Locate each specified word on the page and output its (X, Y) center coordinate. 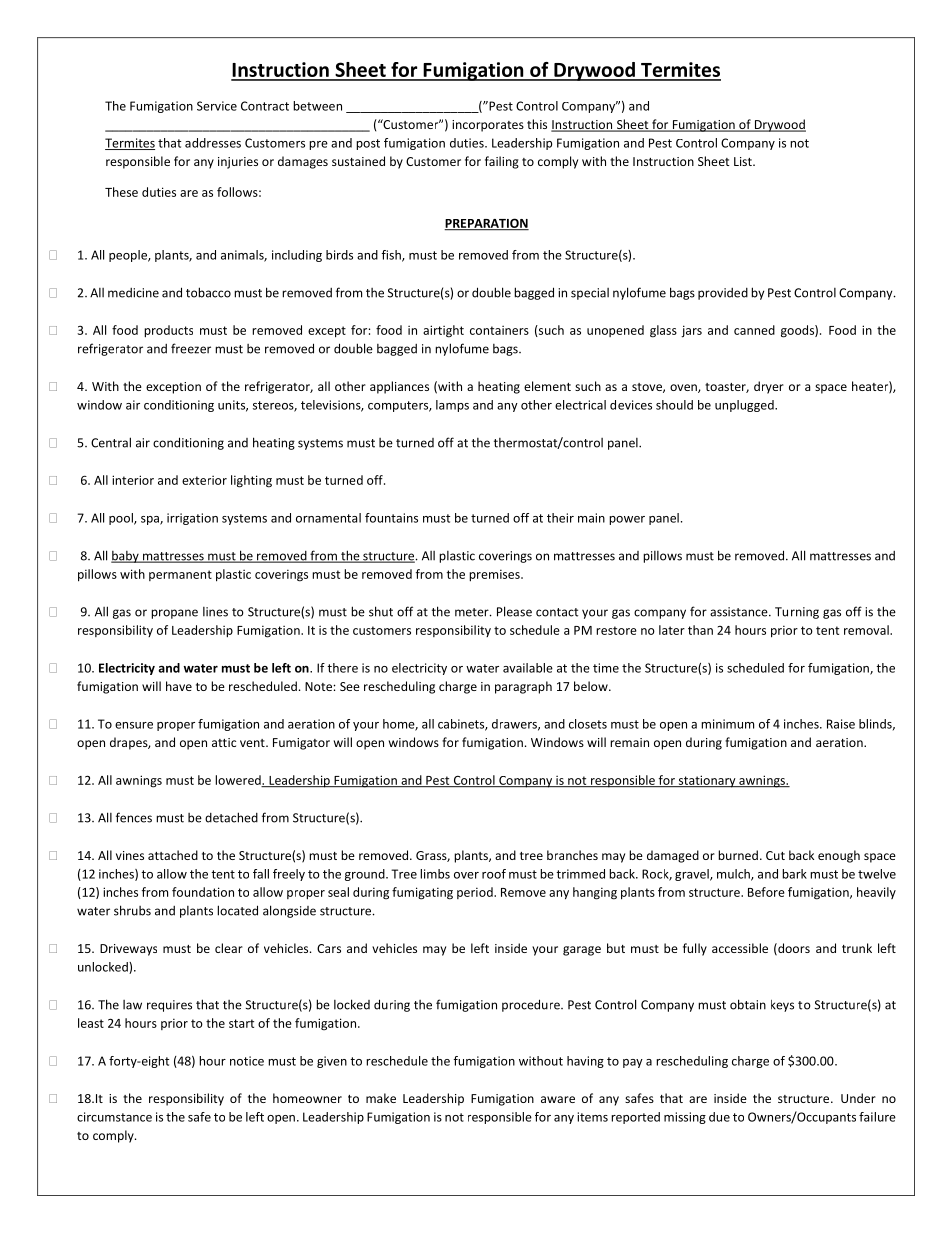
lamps (452, 406)
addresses (213, 143)
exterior (204, 480)
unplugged (745, 406)
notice (247, 1061)
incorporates (488, 126)
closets (588, 724)
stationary (707, 781)
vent (253, 743)
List (744, 161)
